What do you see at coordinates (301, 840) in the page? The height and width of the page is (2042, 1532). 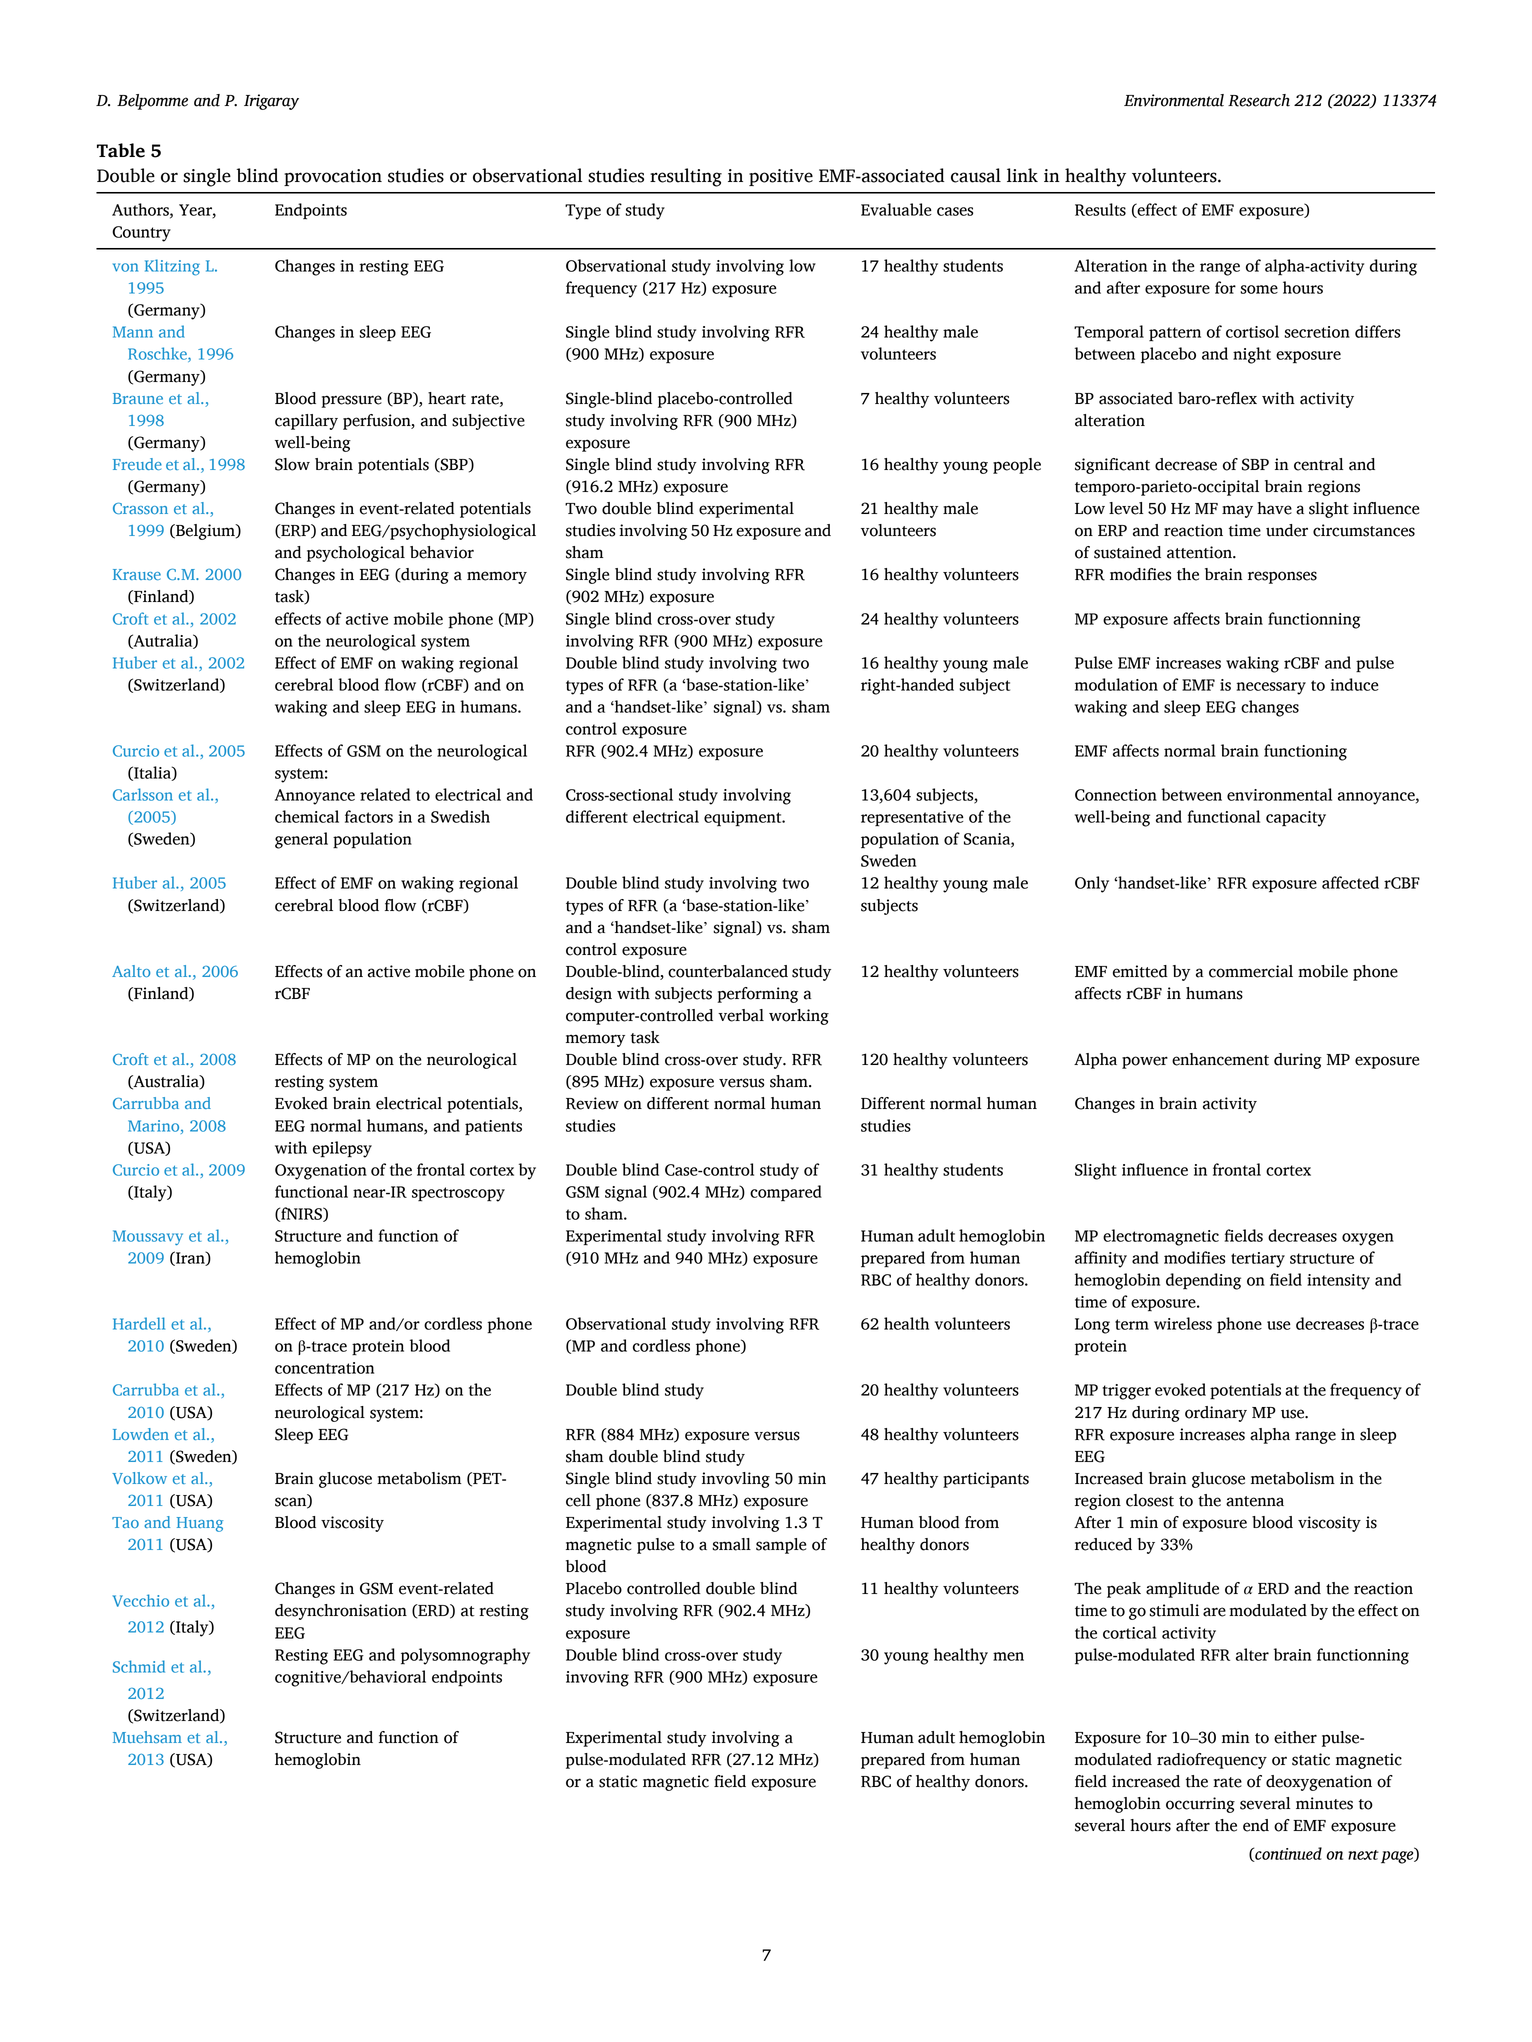 I see `general` at bounding box center [301, 840].
